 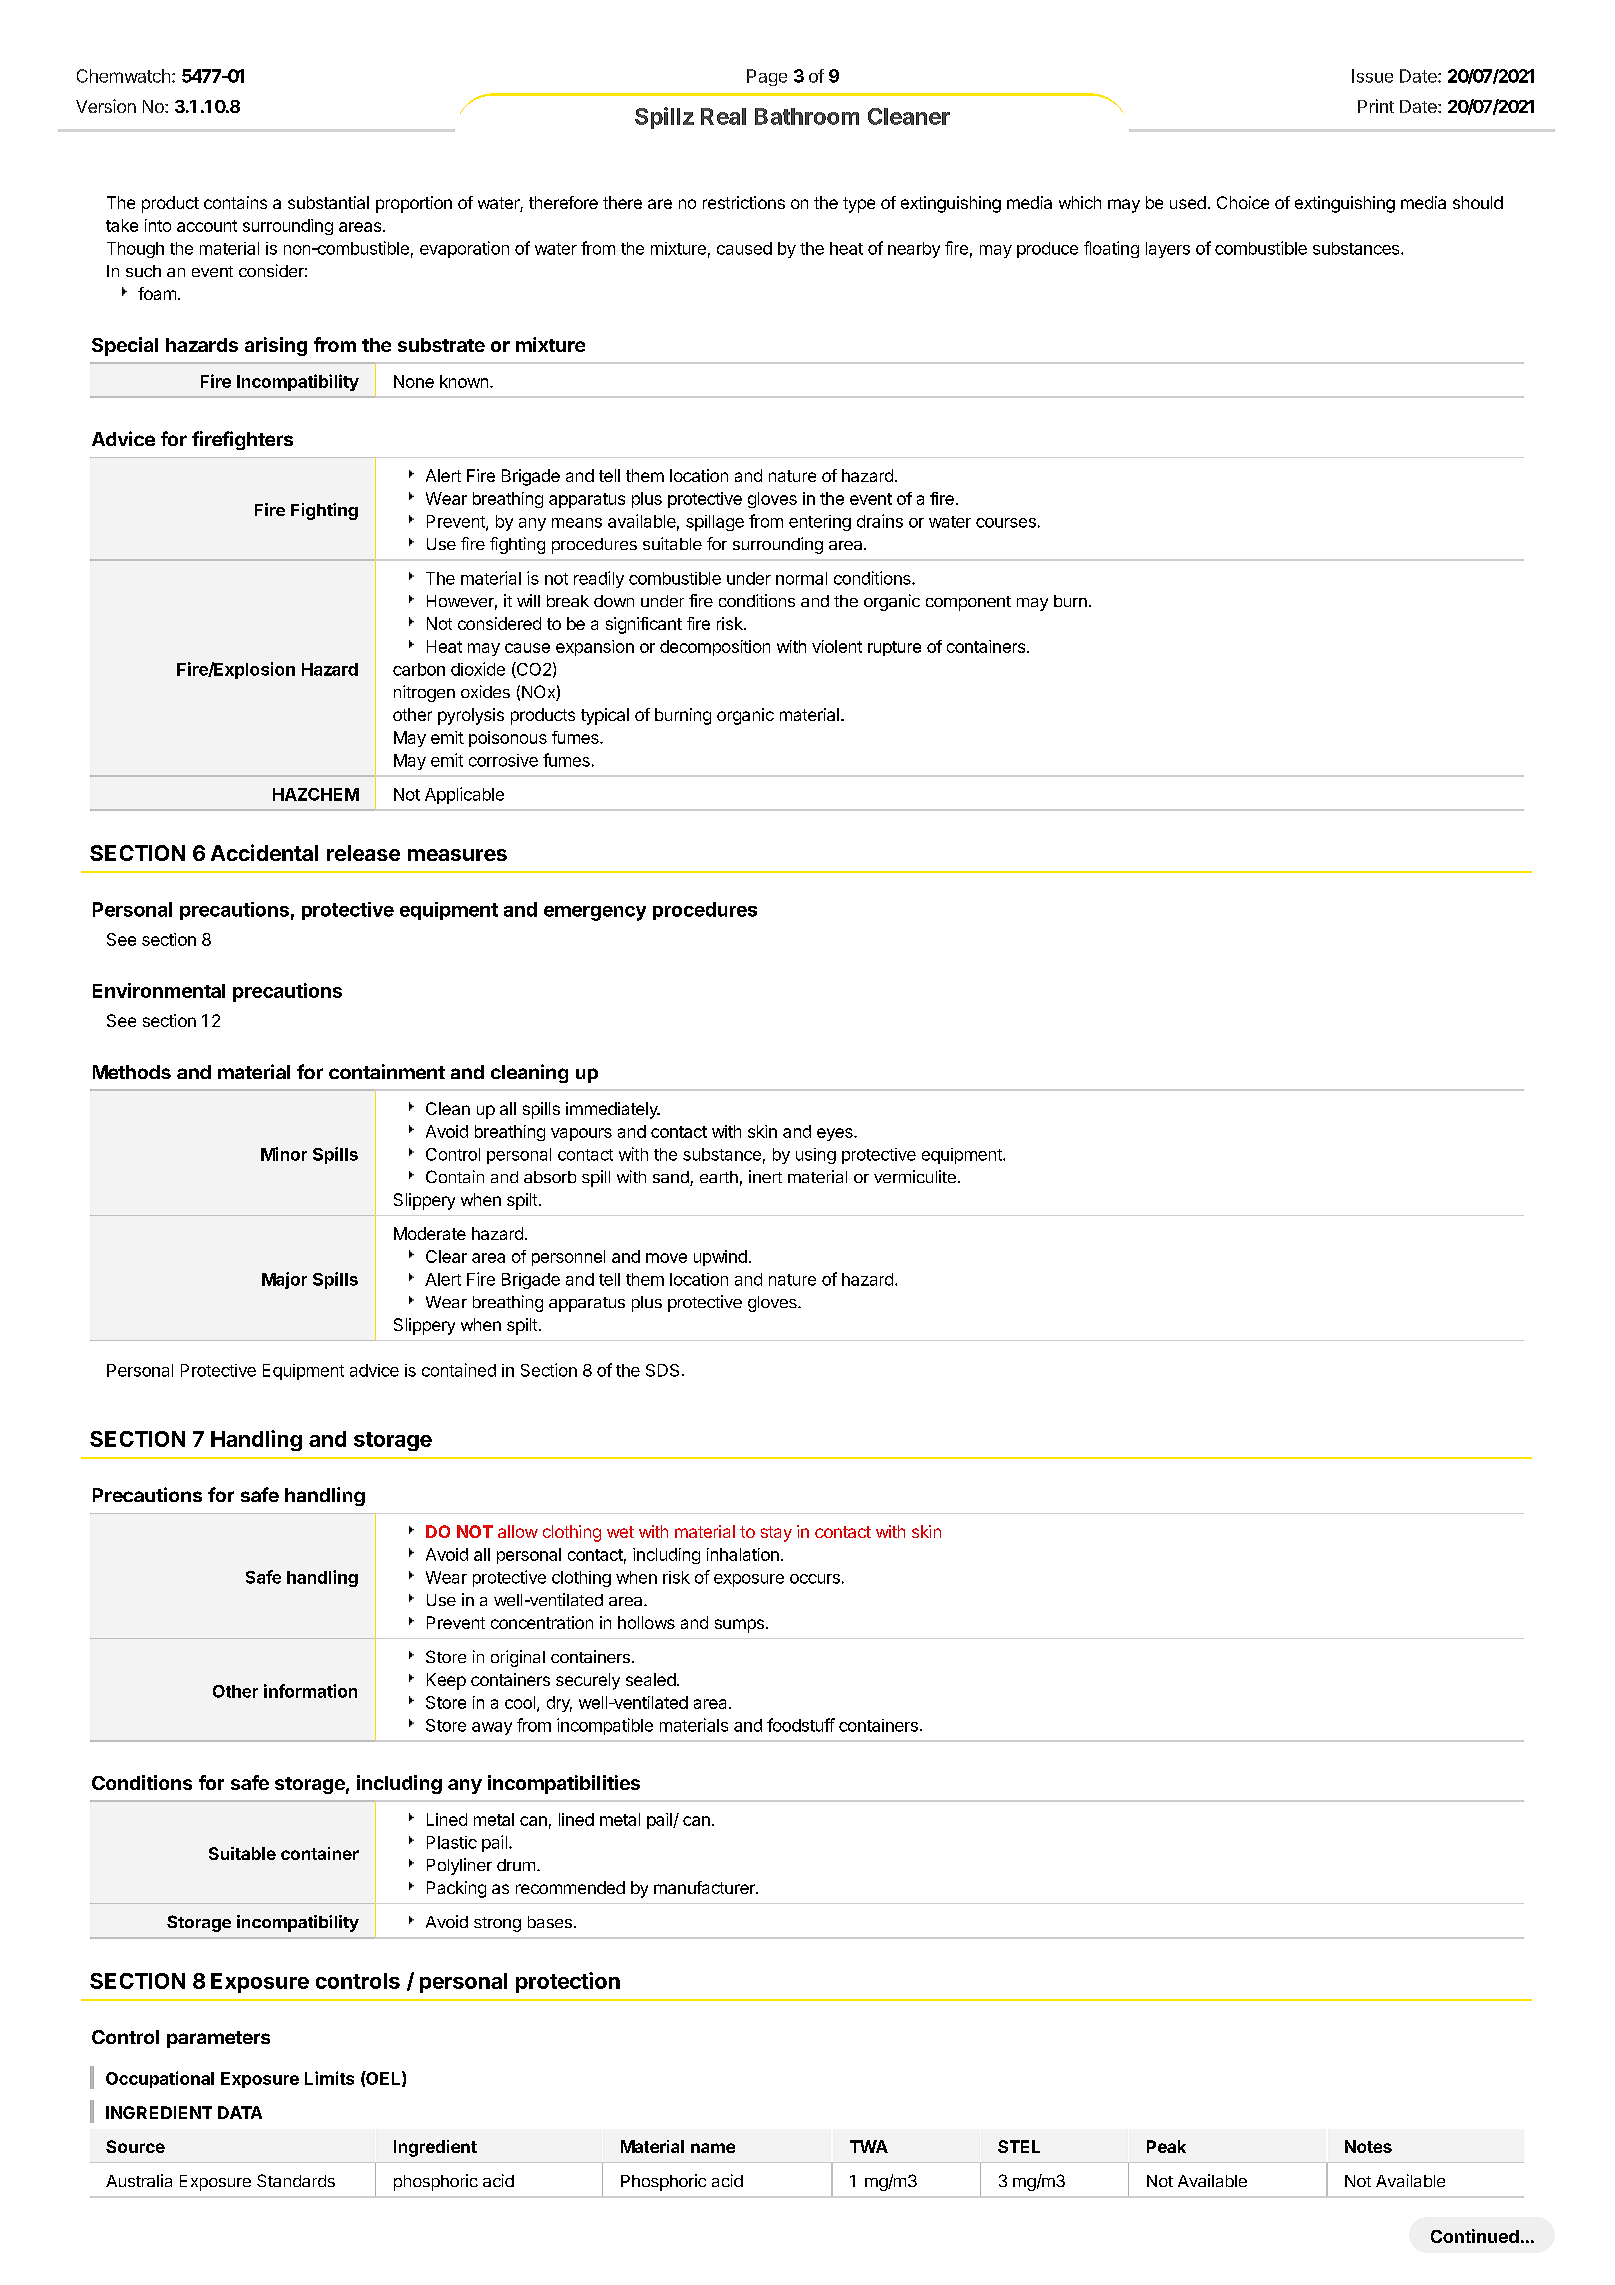 I want to click on Notes, so click(x=1368, y=2146).
